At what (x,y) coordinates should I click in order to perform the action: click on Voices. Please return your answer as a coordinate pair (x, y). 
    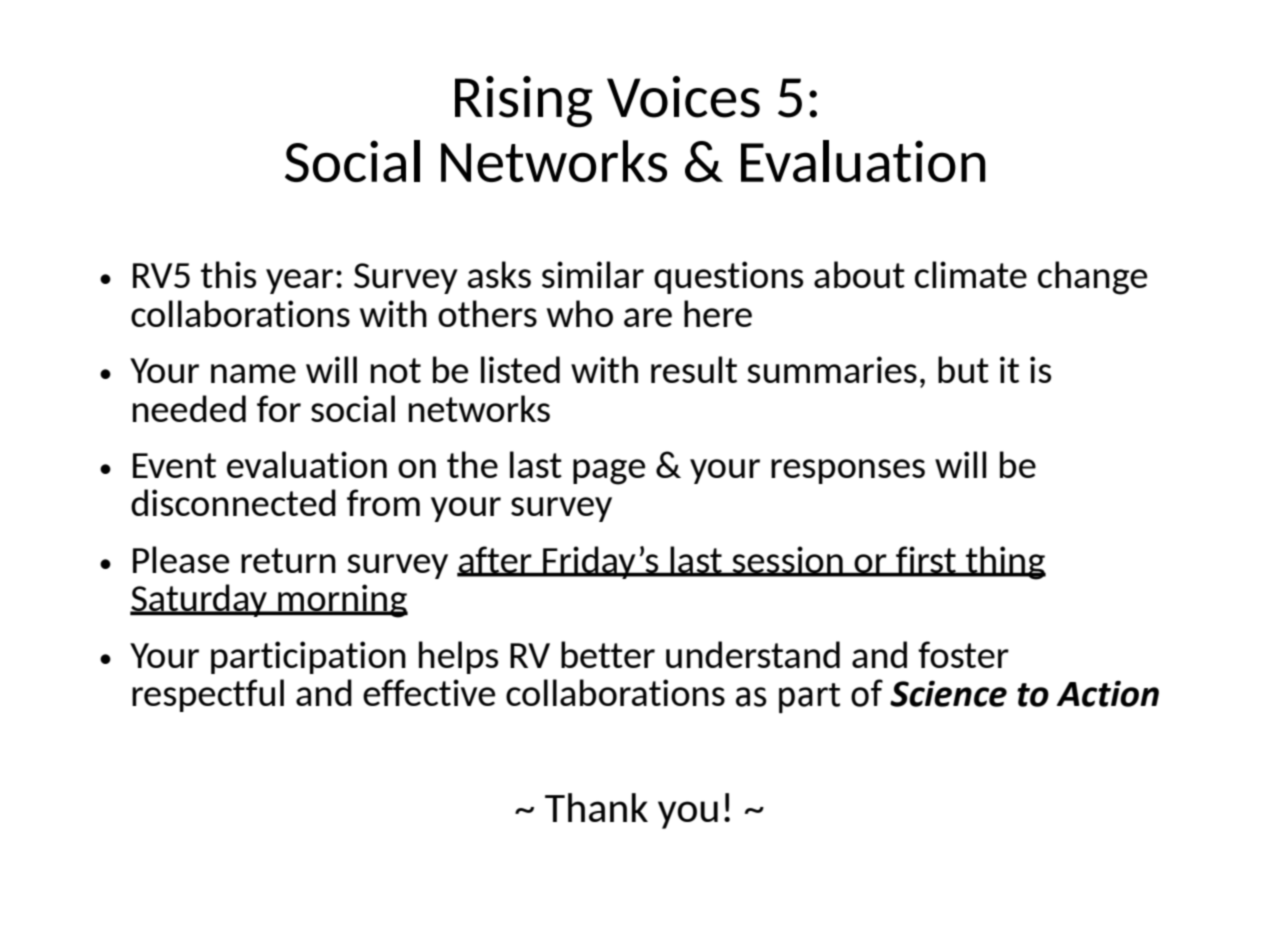
    Looking at the image, I should click on (683, 97).
